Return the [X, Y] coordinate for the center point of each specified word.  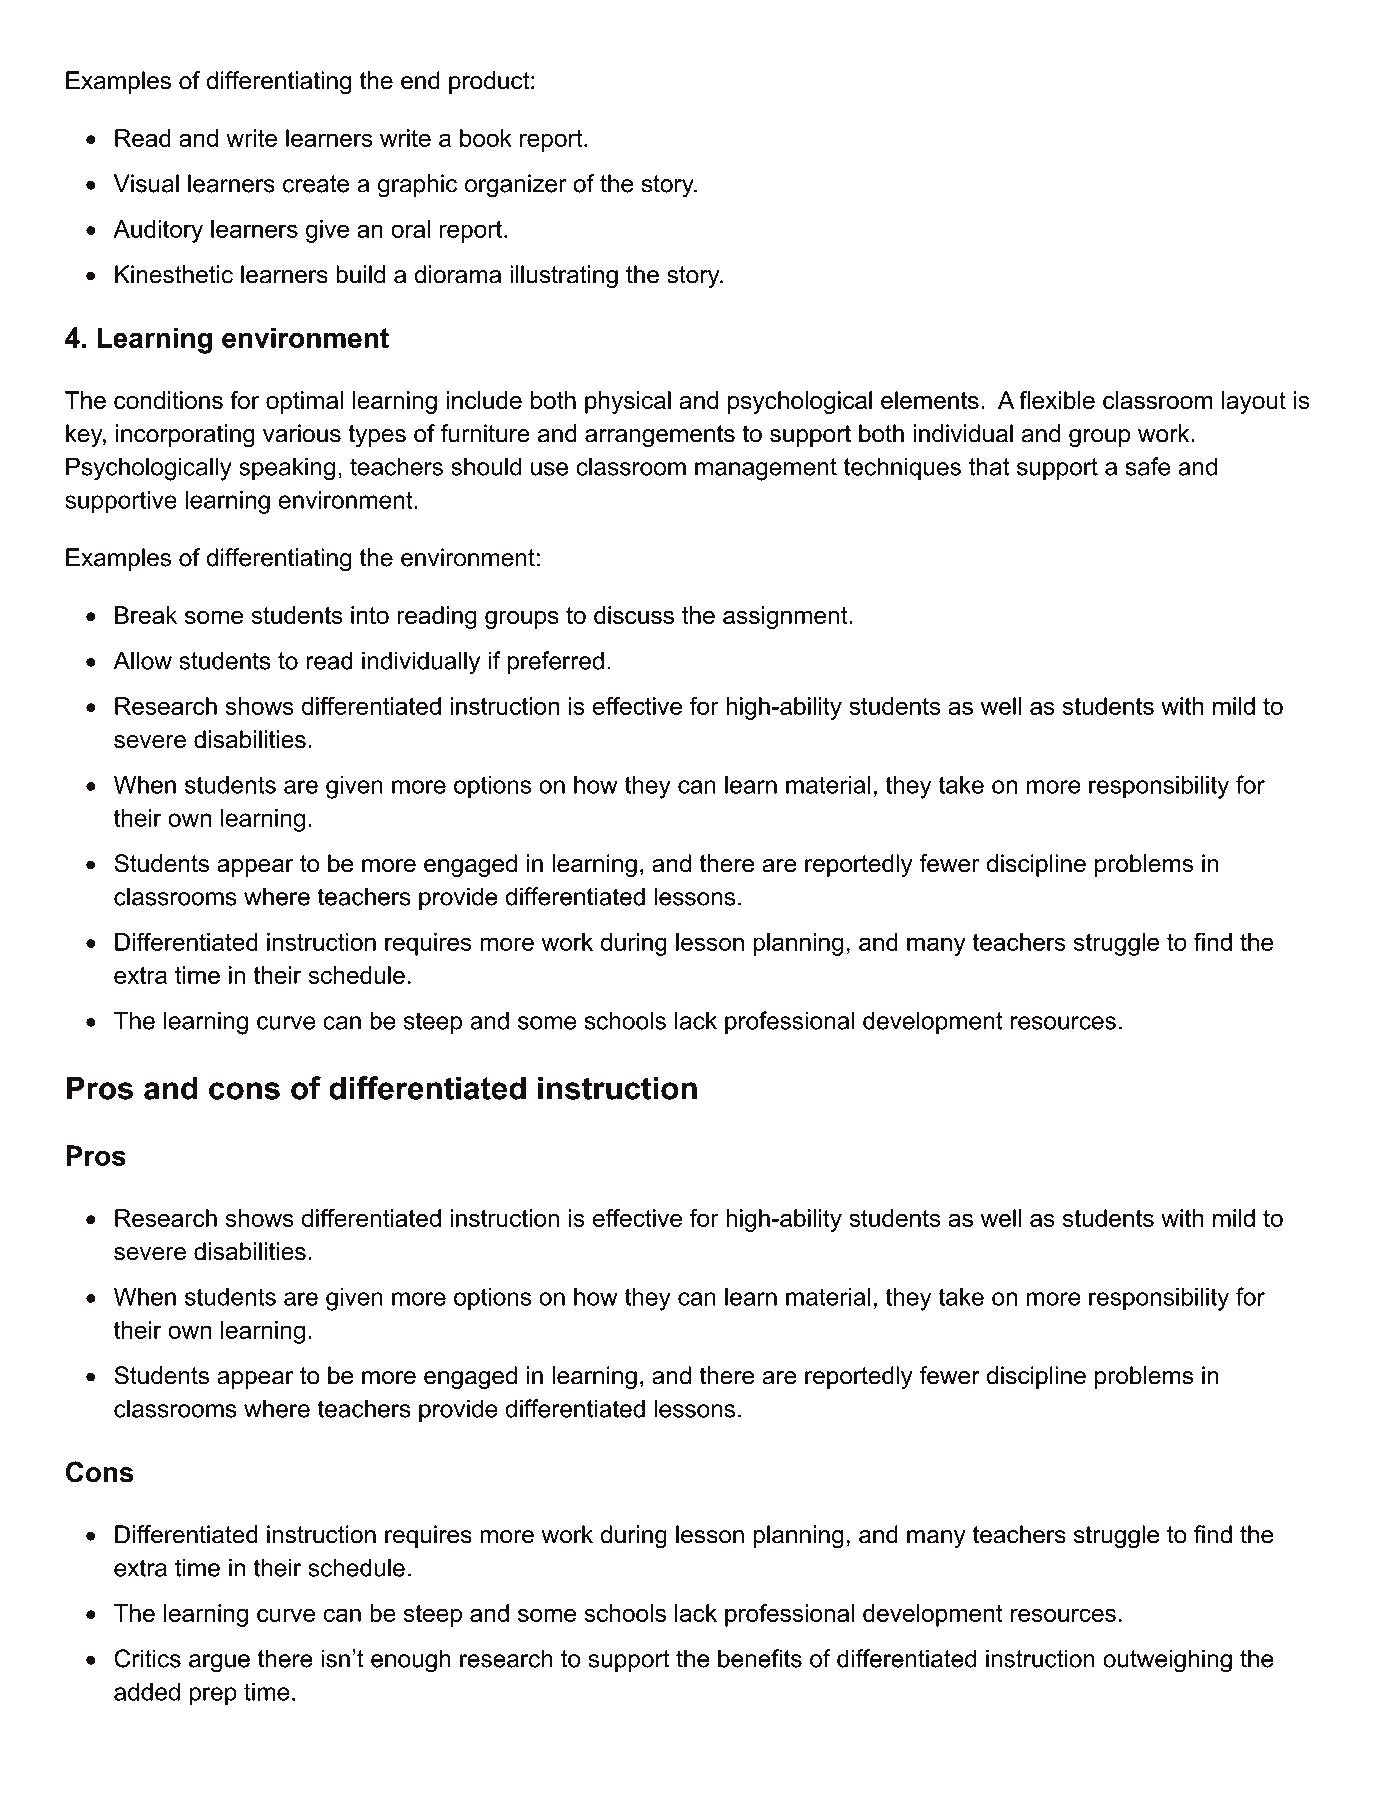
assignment [786, 617]
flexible [1057, 400]
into [370, 615]
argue [219, 1663]
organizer [516, 186]
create [316, 184]
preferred [556, 662]
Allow [143, 660]
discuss [634, 615]
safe [1148, 466]
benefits [760, 1658]
